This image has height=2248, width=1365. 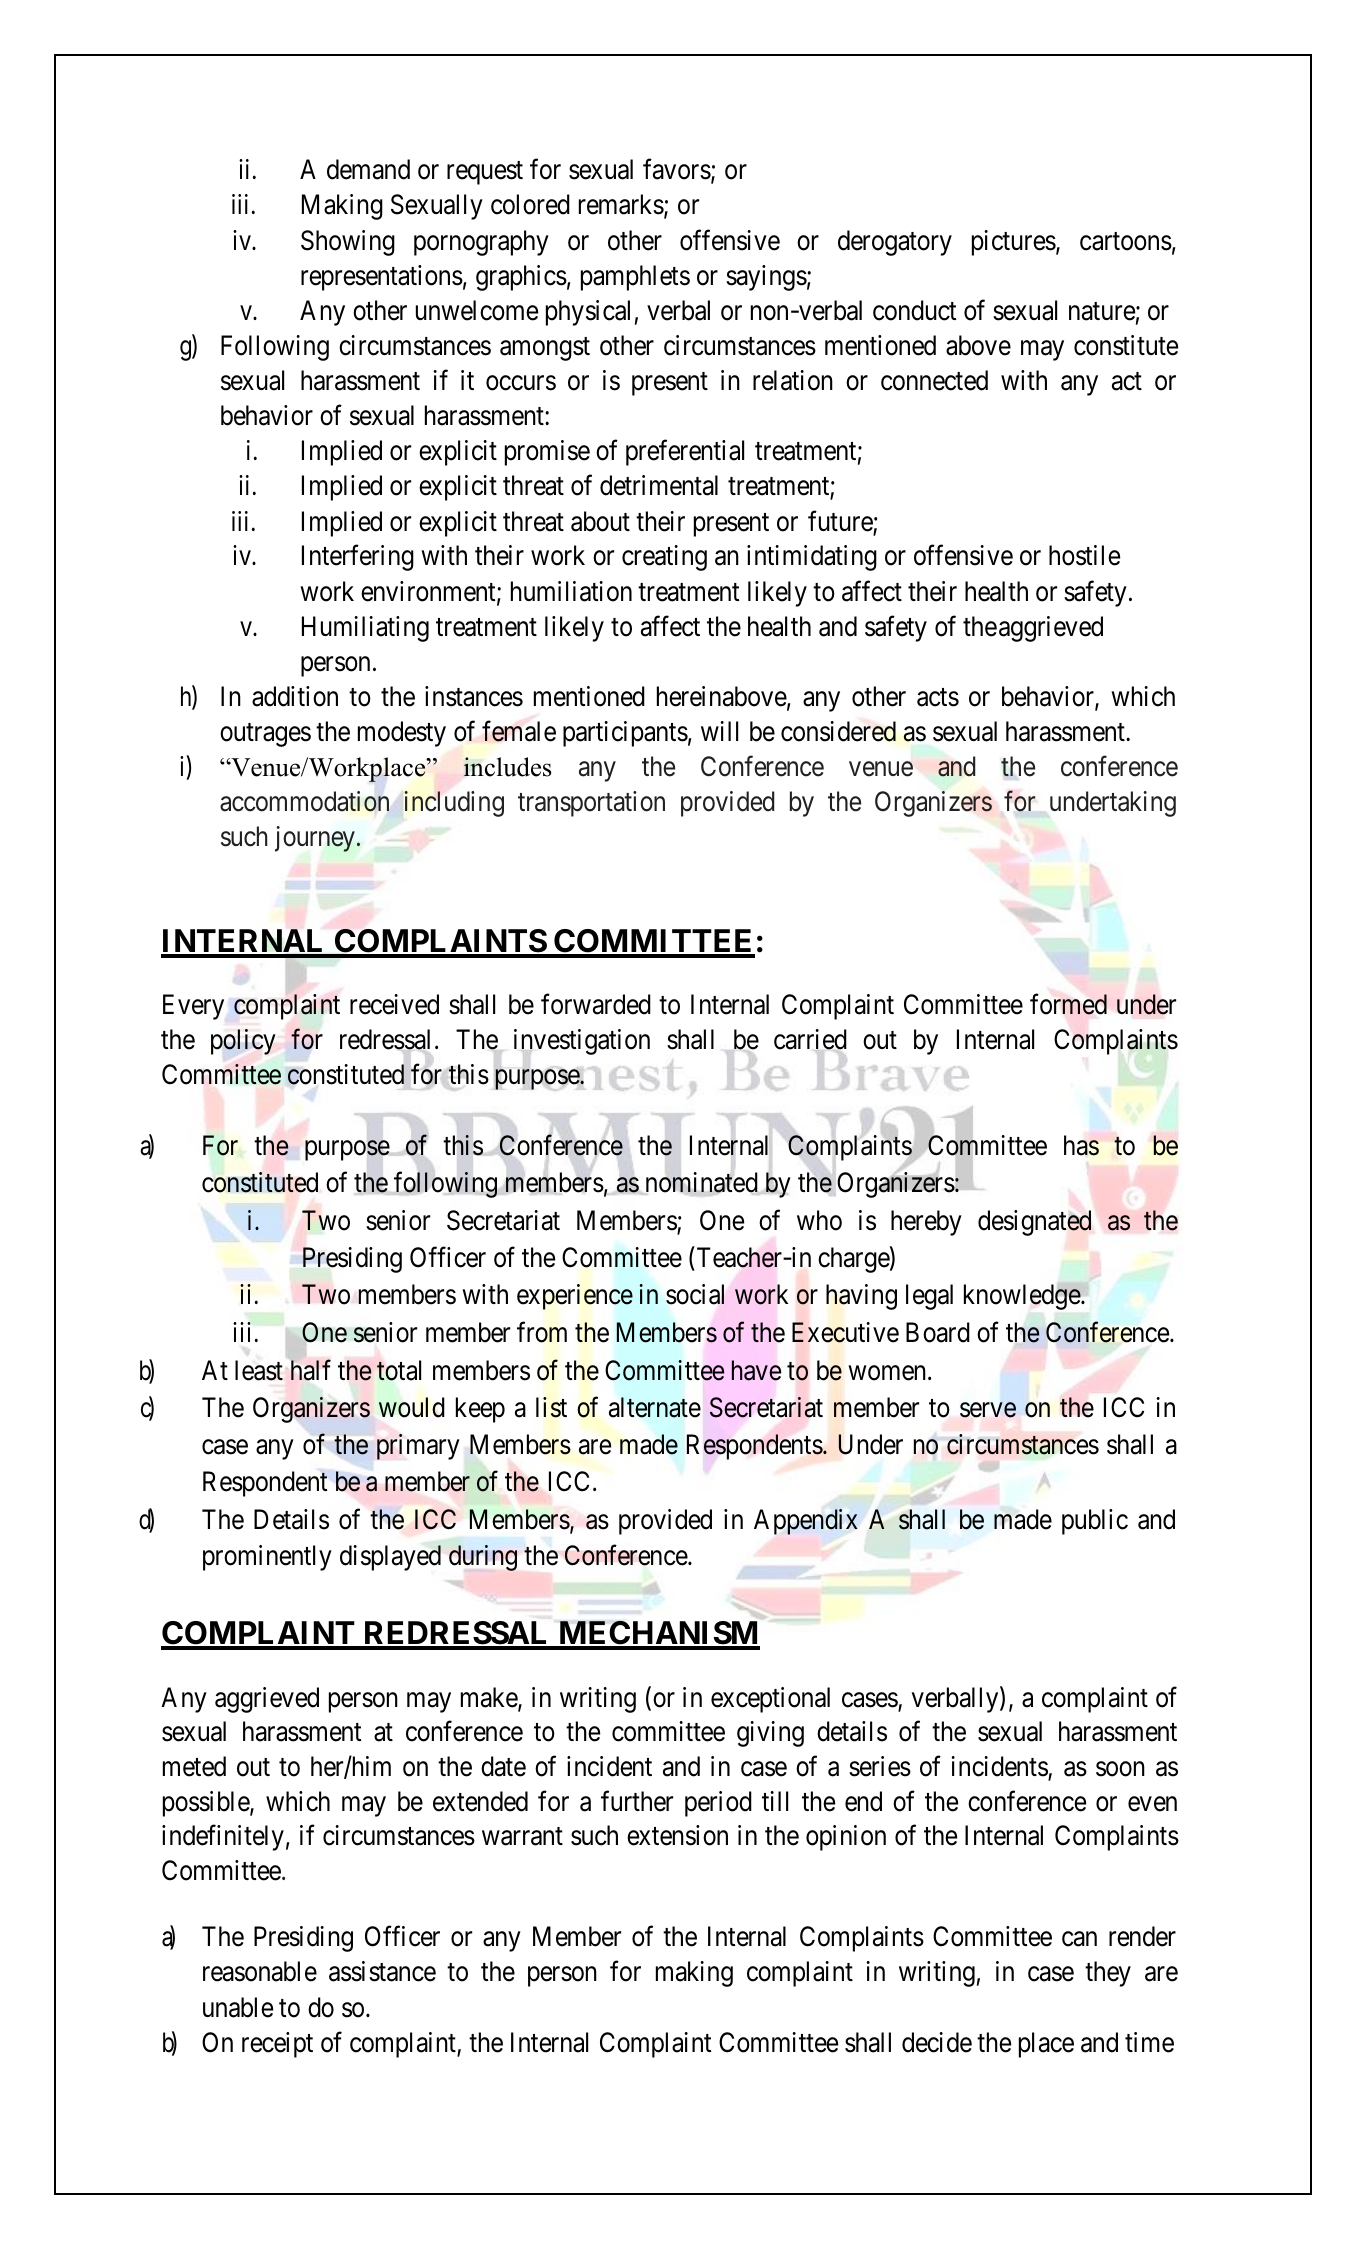 I want to click on nominated, so click(x=702, y=1183).
